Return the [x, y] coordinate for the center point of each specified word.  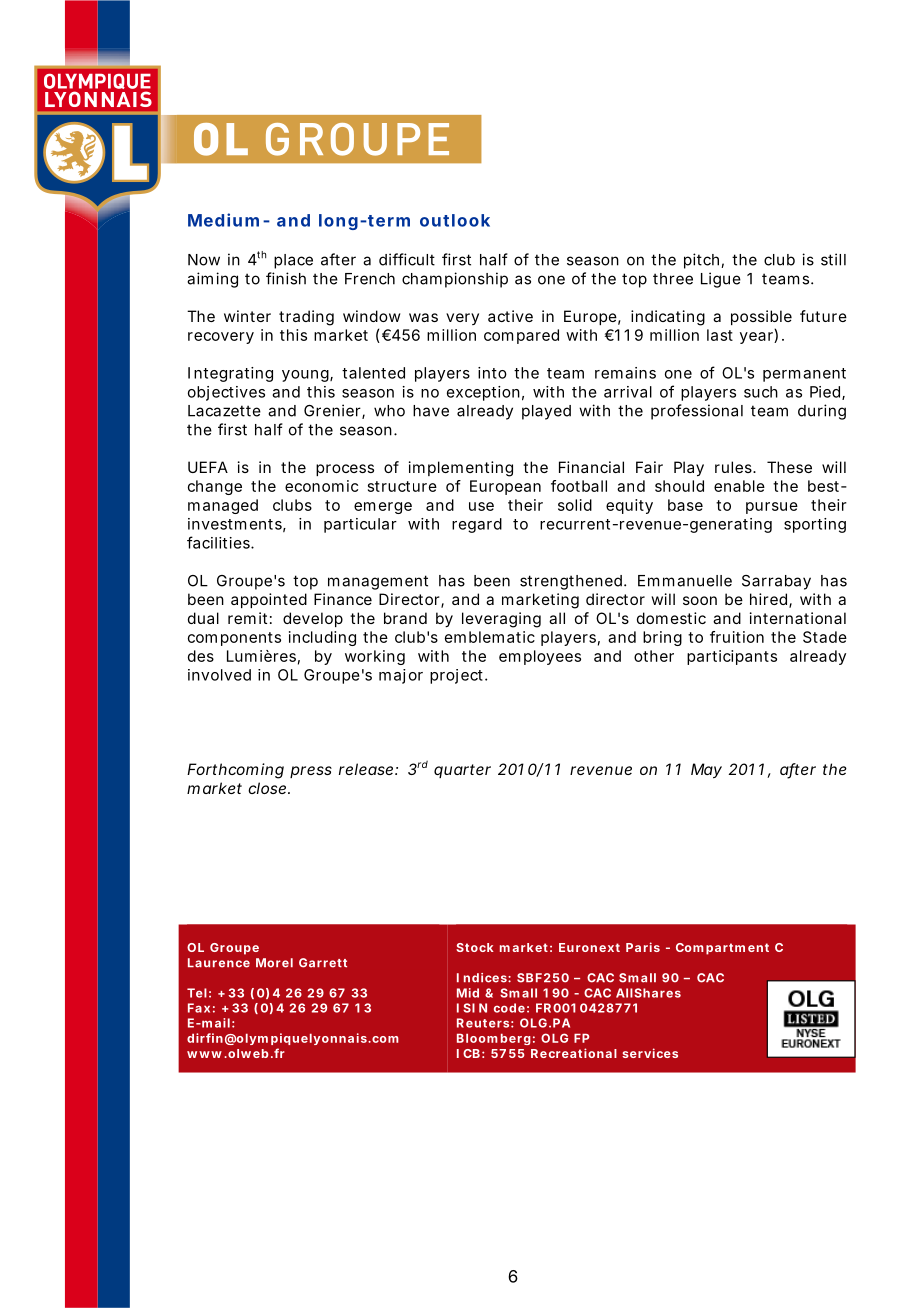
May [706, 771]
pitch [703, 261]
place [293, 261]
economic [321, 486]
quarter [462, 771]
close [268, 788]
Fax [199, 1008]
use [481, 506]
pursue [772, 508]
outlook [455, 220]
